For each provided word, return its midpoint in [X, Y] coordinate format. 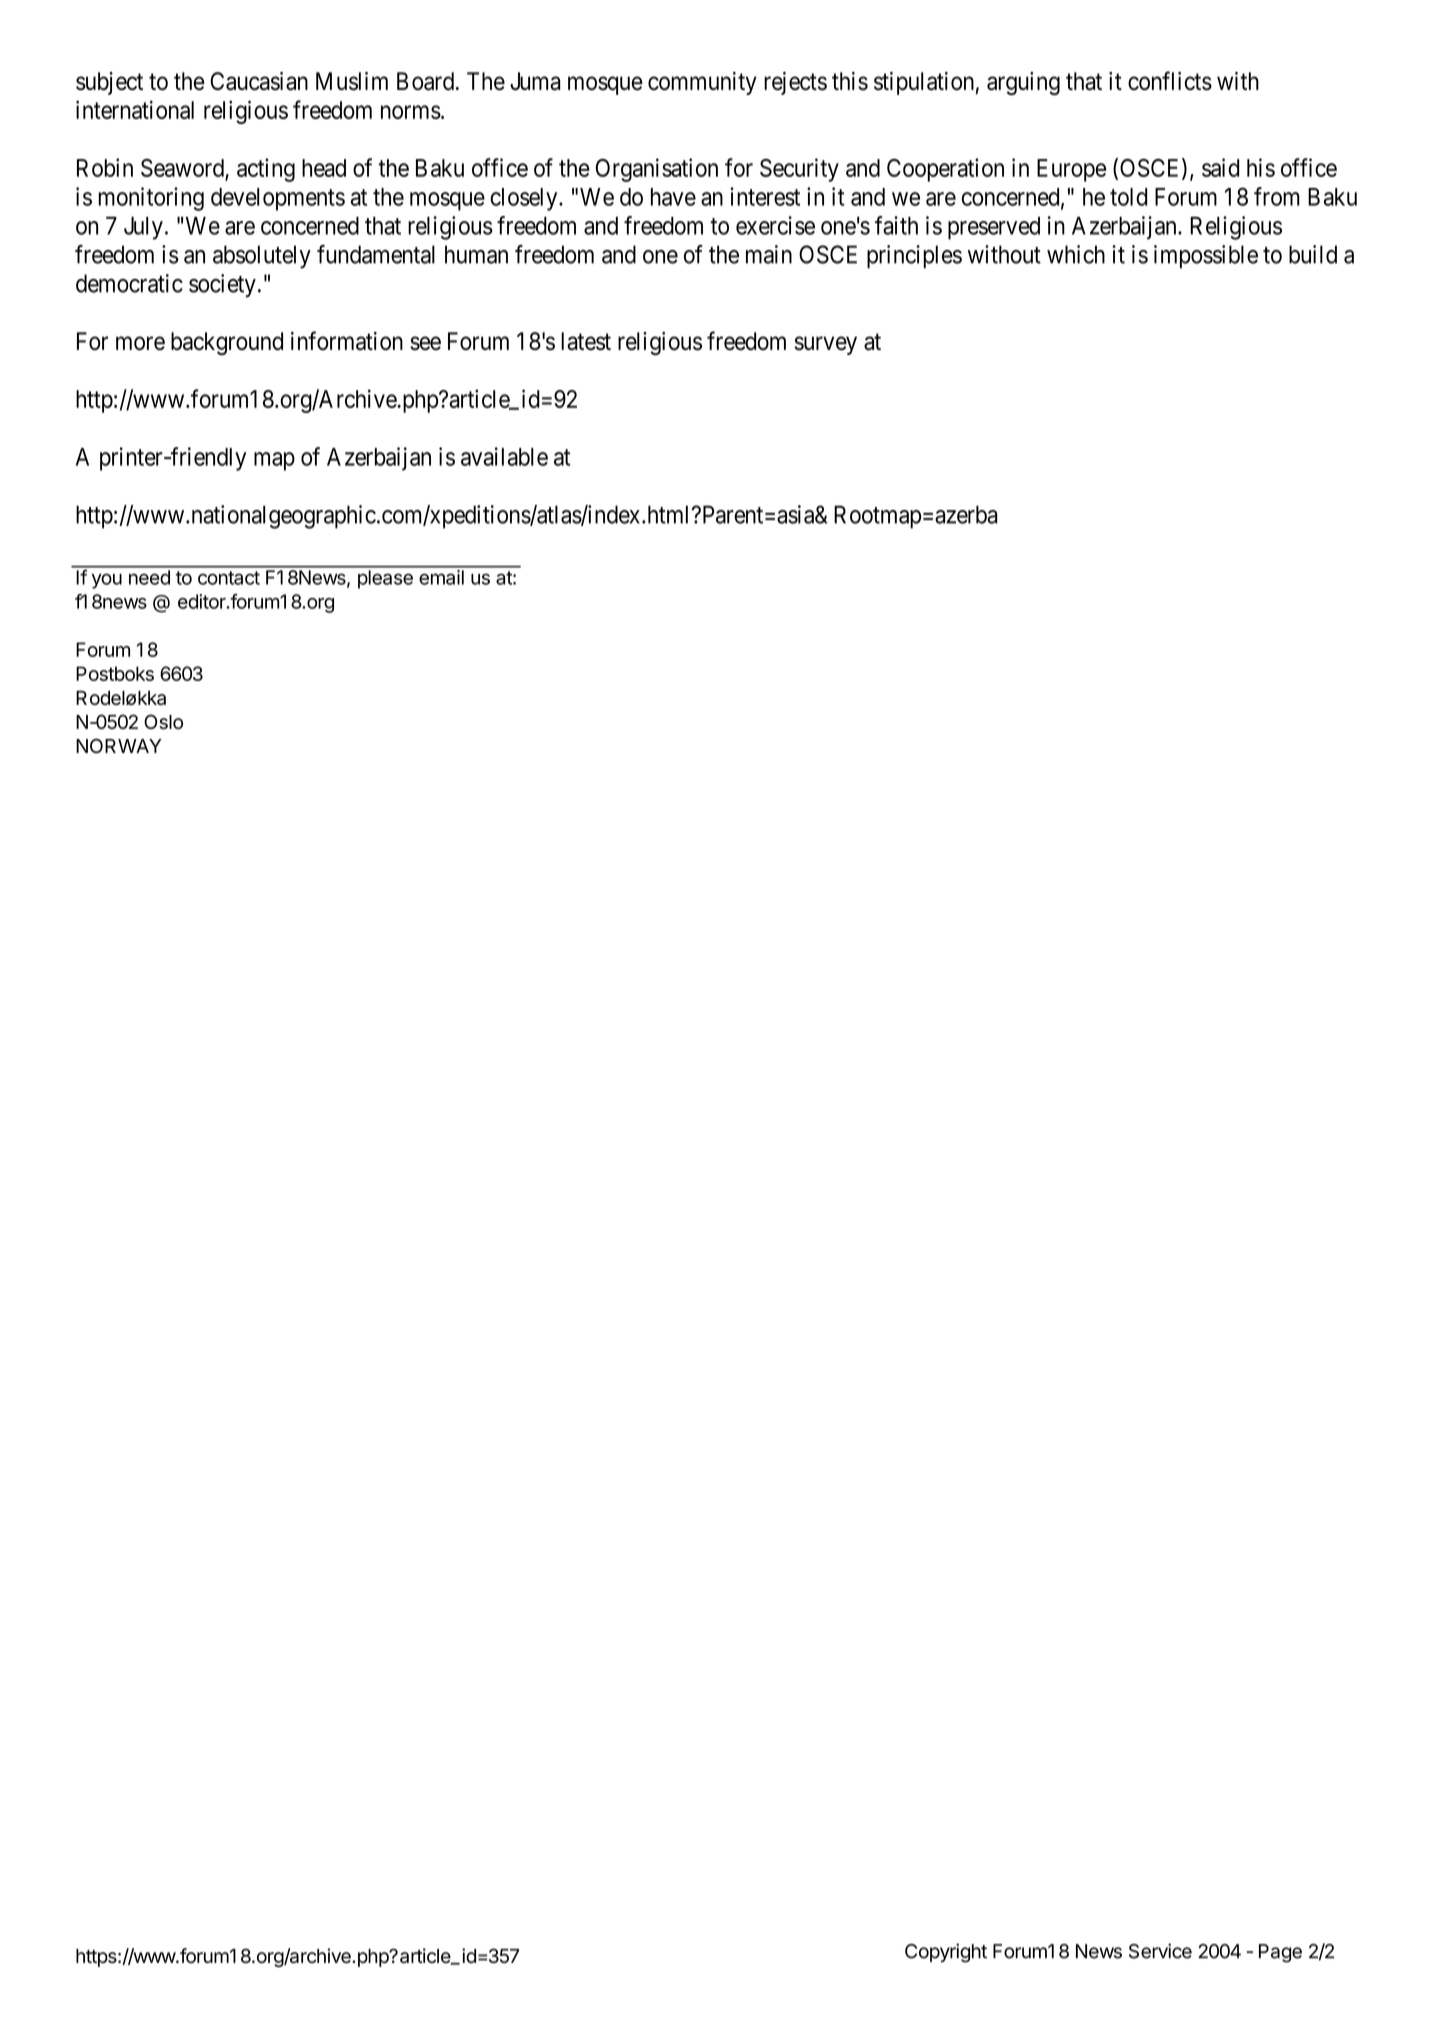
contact [229, 578]
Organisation [657, 170]
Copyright [946, 1953]
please [385, 579]
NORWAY [118, 745]
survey [825, 345]
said [1220, 167]
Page [1280, 1953]
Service [1160, 1951]
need [149, 577]
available [504, 456]
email [442, 577]
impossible [1206, 256]
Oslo [163, 721]
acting [266, 170]
